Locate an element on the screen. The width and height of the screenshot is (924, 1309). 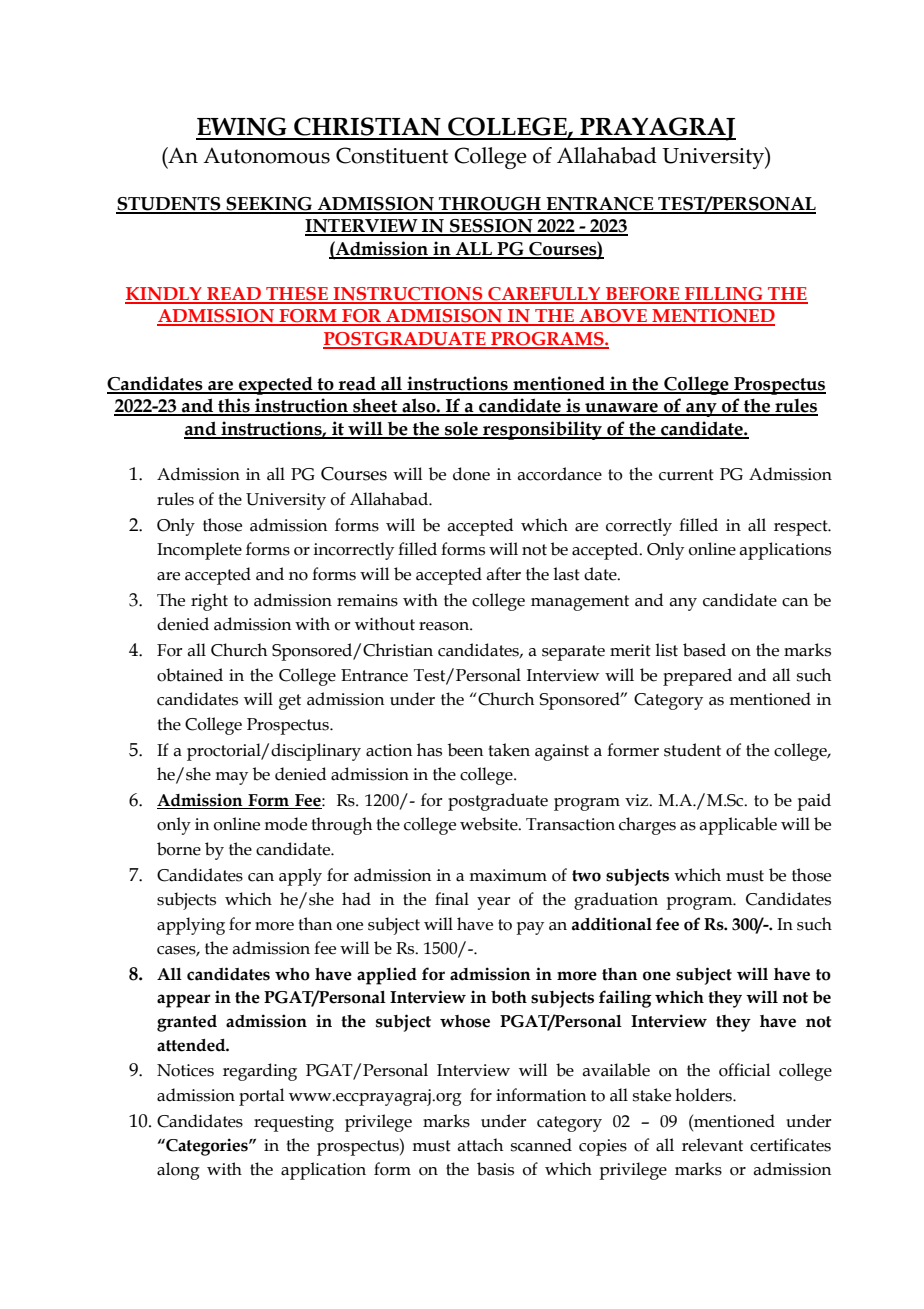
SESSION is located at coordinates (491, 227).
